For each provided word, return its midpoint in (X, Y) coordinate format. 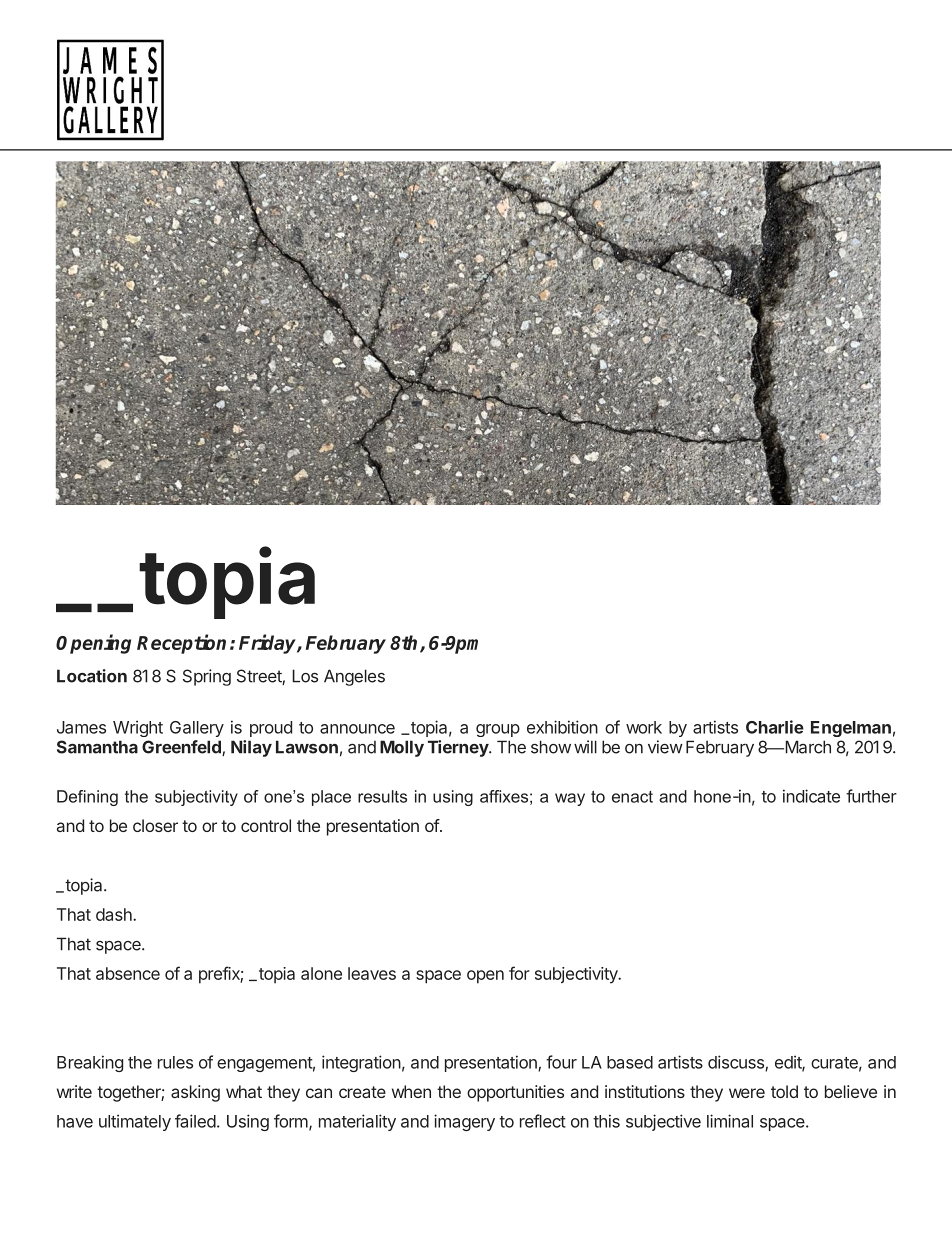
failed (195, 1121)
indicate (811, 796)
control (266, 825)
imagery (464, 1122)
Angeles (354, 677)
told (784, 1091)
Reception (181, 644)
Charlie (775, 727)
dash (115, 914)
